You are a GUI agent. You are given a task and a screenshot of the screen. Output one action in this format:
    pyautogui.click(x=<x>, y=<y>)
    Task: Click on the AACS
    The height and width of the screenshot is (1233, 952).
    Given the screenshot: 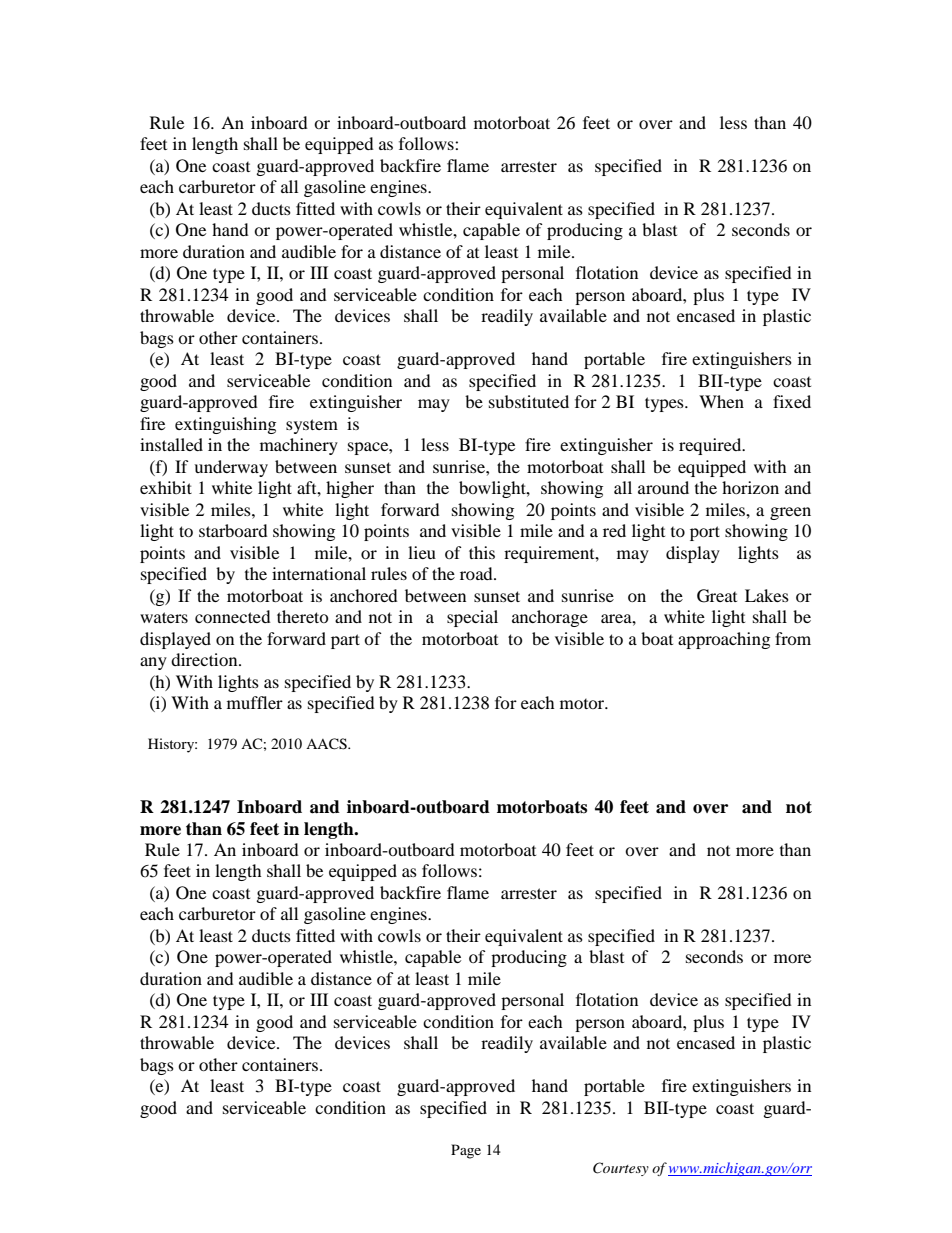 What is the action you would take?
    pyautogui.click(x=327, y=744)
